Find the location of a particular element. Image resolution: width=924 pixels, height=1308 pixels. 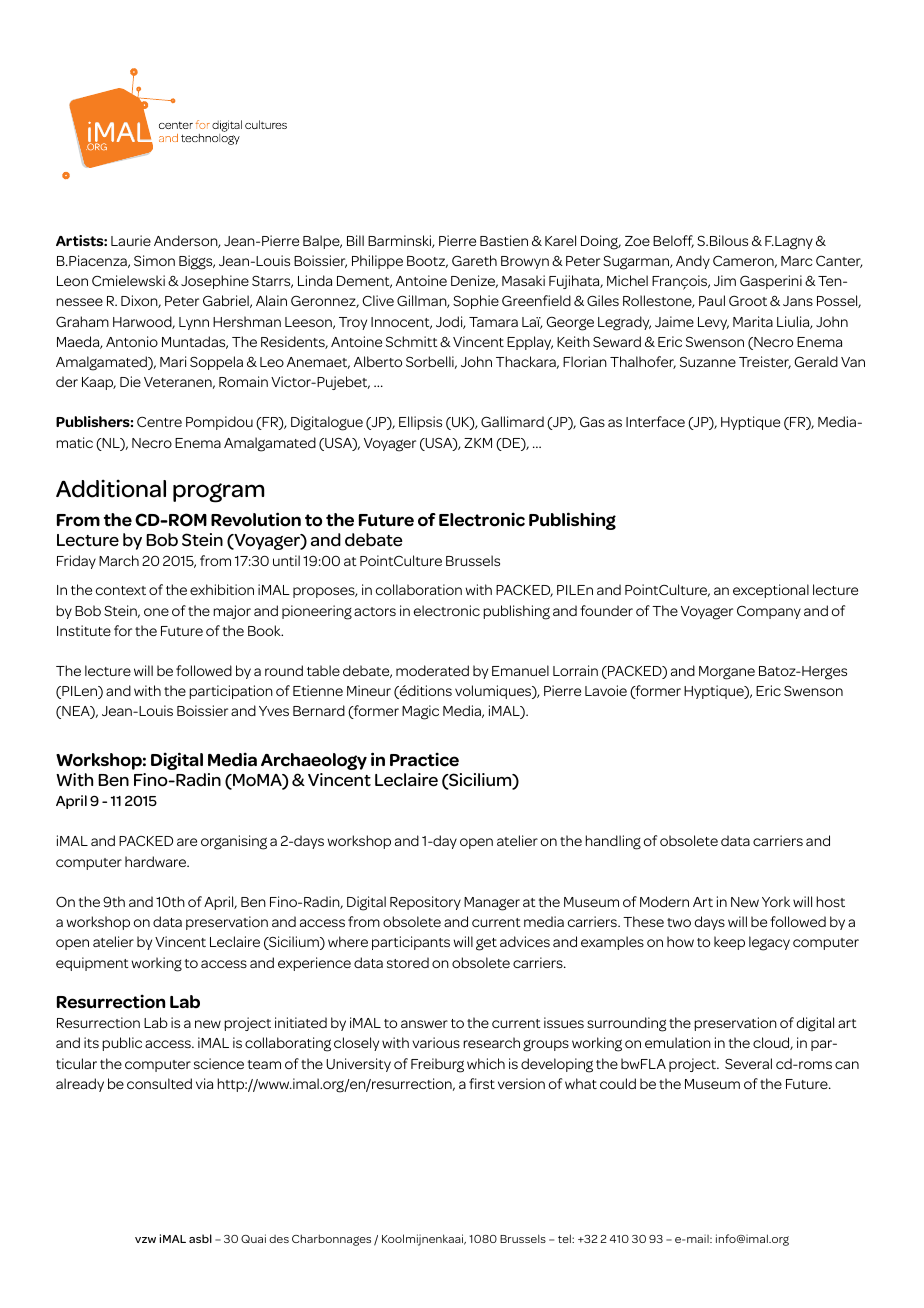

Jim is located at coordinates (725, 280).
